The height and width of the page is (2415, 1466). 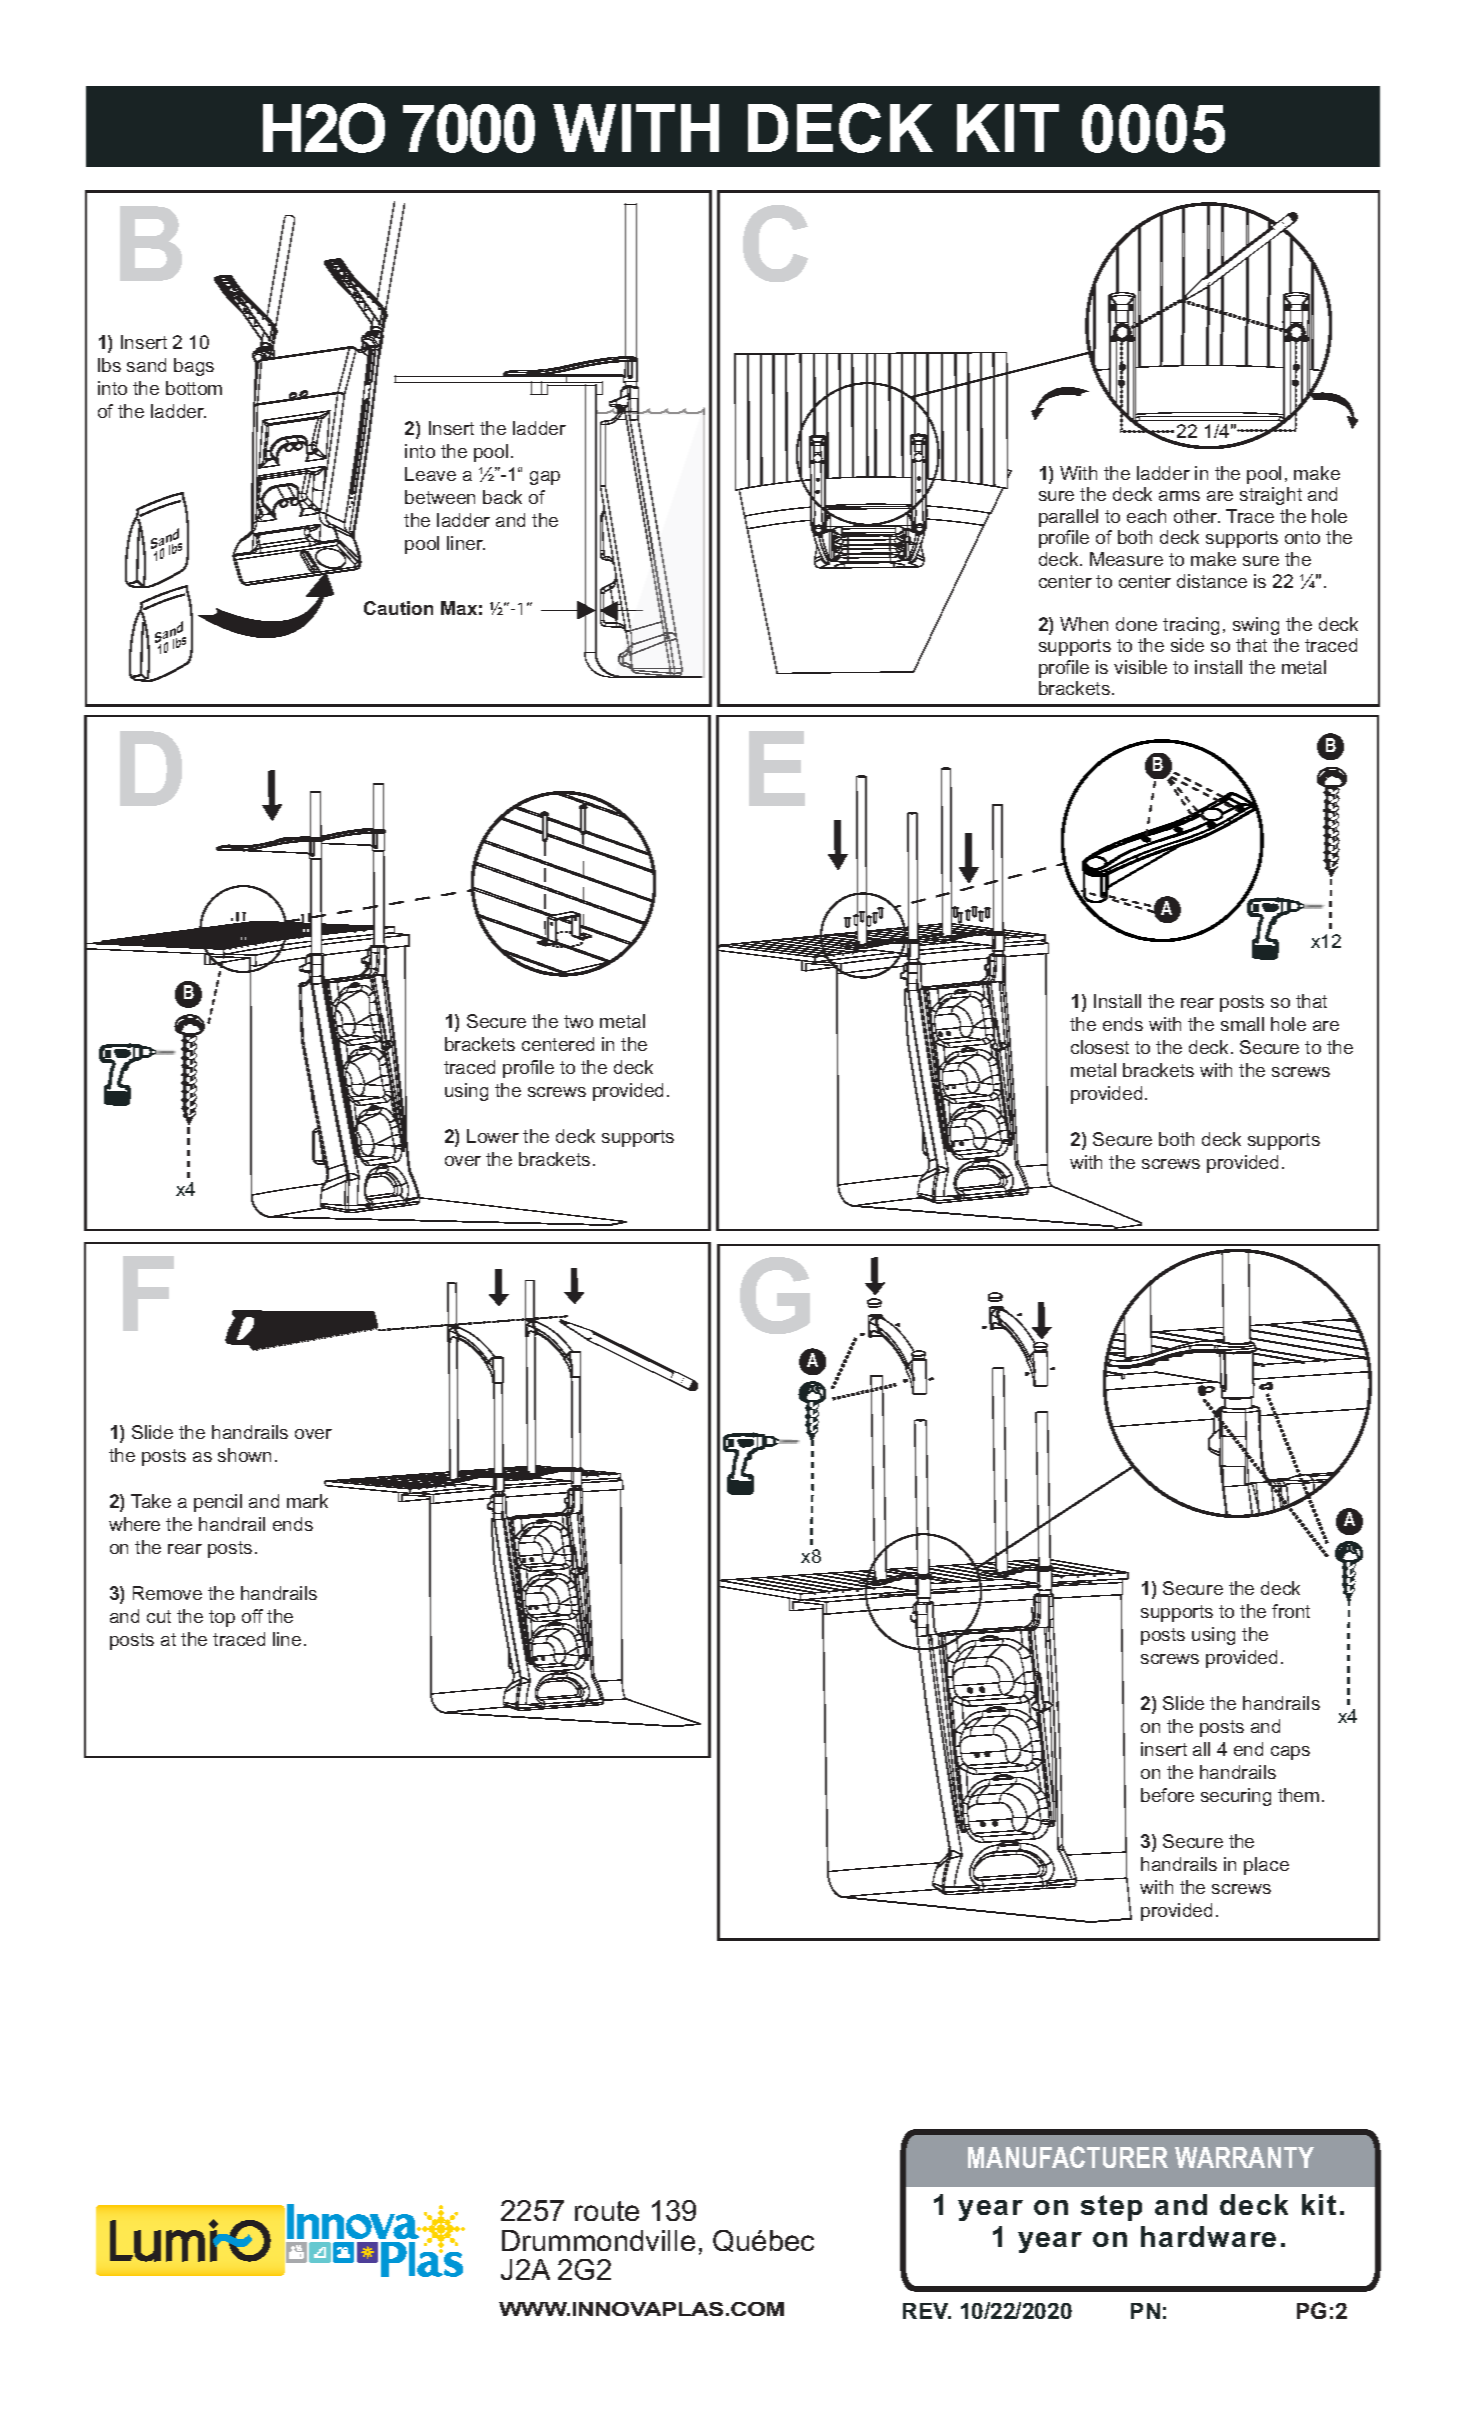 I want to click on bottom, so click(x=194, y=388).
